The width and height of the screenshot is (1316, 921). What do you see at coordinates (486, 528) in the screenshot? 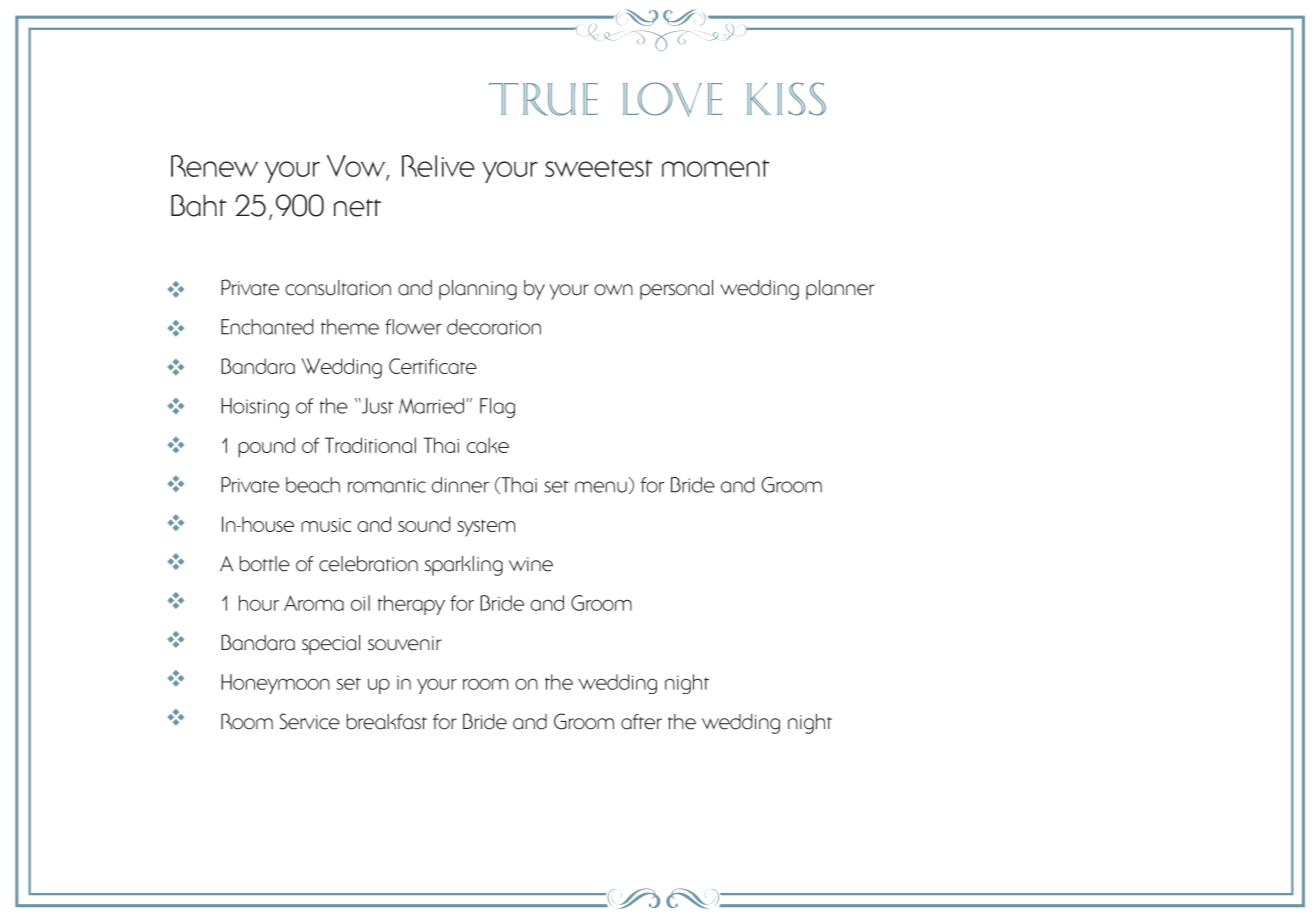
I see `system` at bounding box center [486, 528].
